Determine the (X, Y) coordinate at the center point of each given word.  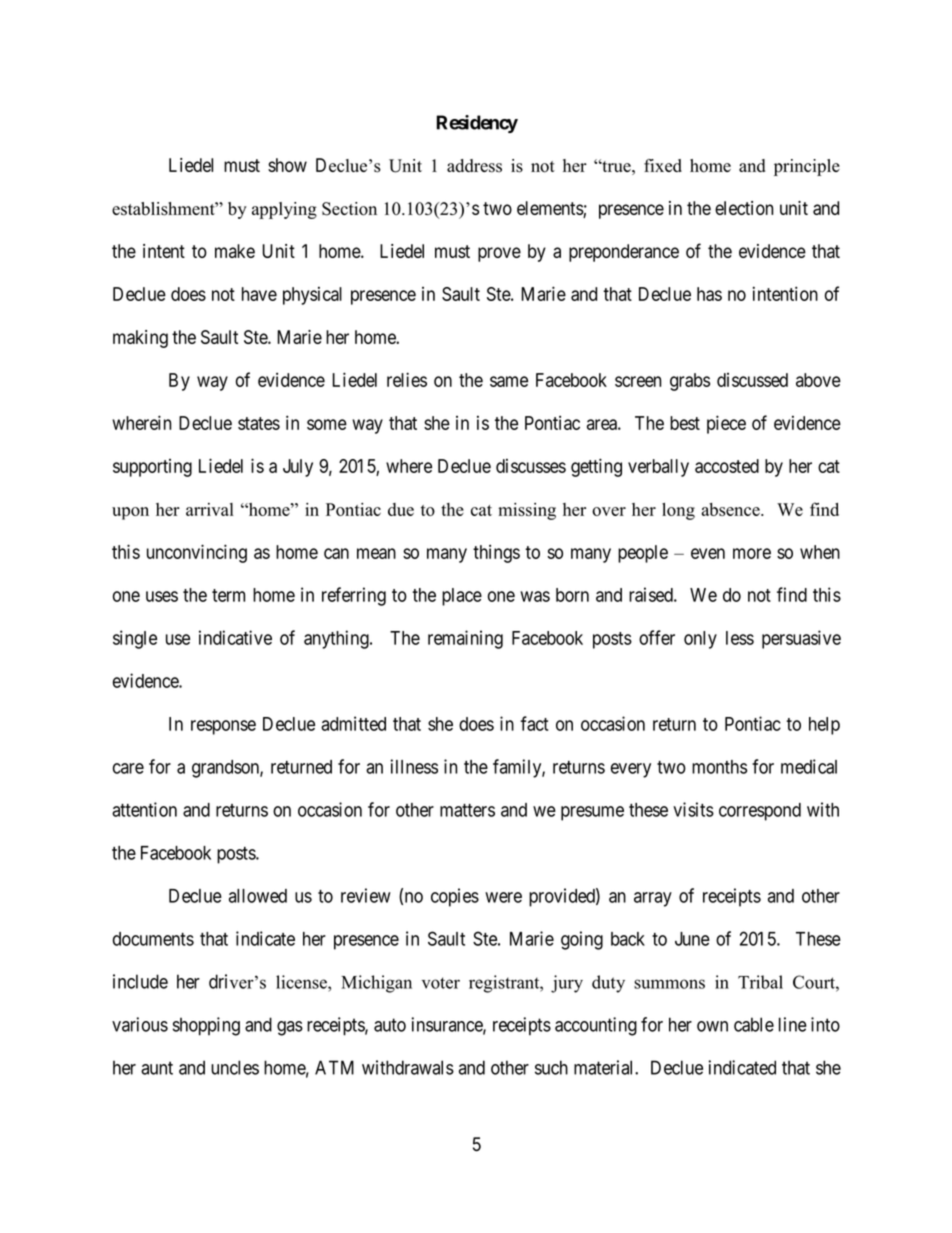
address (474, 166)
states (259, 423)
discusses (531, 466)
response (223, 727)
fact (534, 723)
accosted (727, 466)
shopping (206, 1026)
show (287, 165)
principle (807, 167)
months (719, 767)
